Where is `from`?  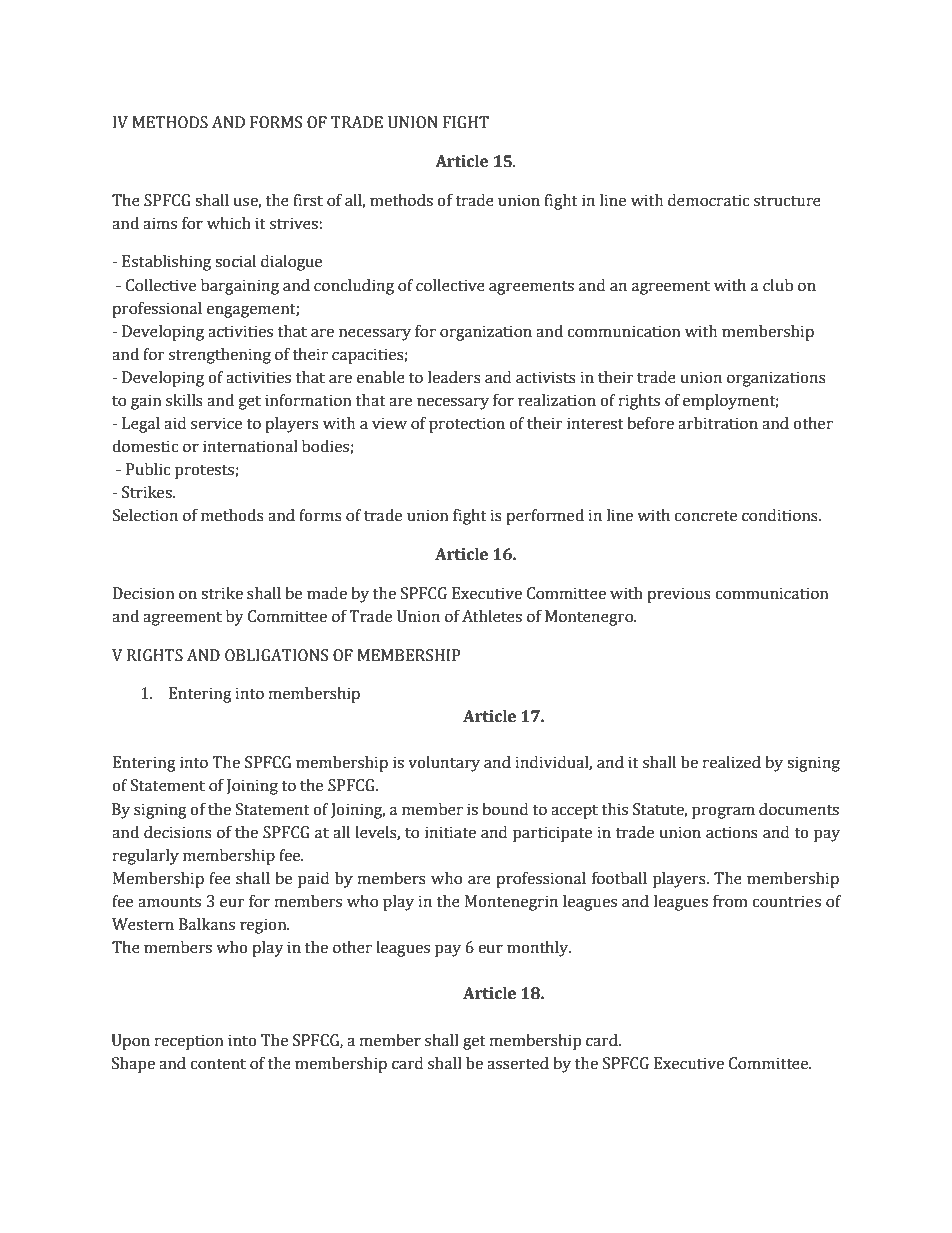 from is located at coordinates (730, 901).
